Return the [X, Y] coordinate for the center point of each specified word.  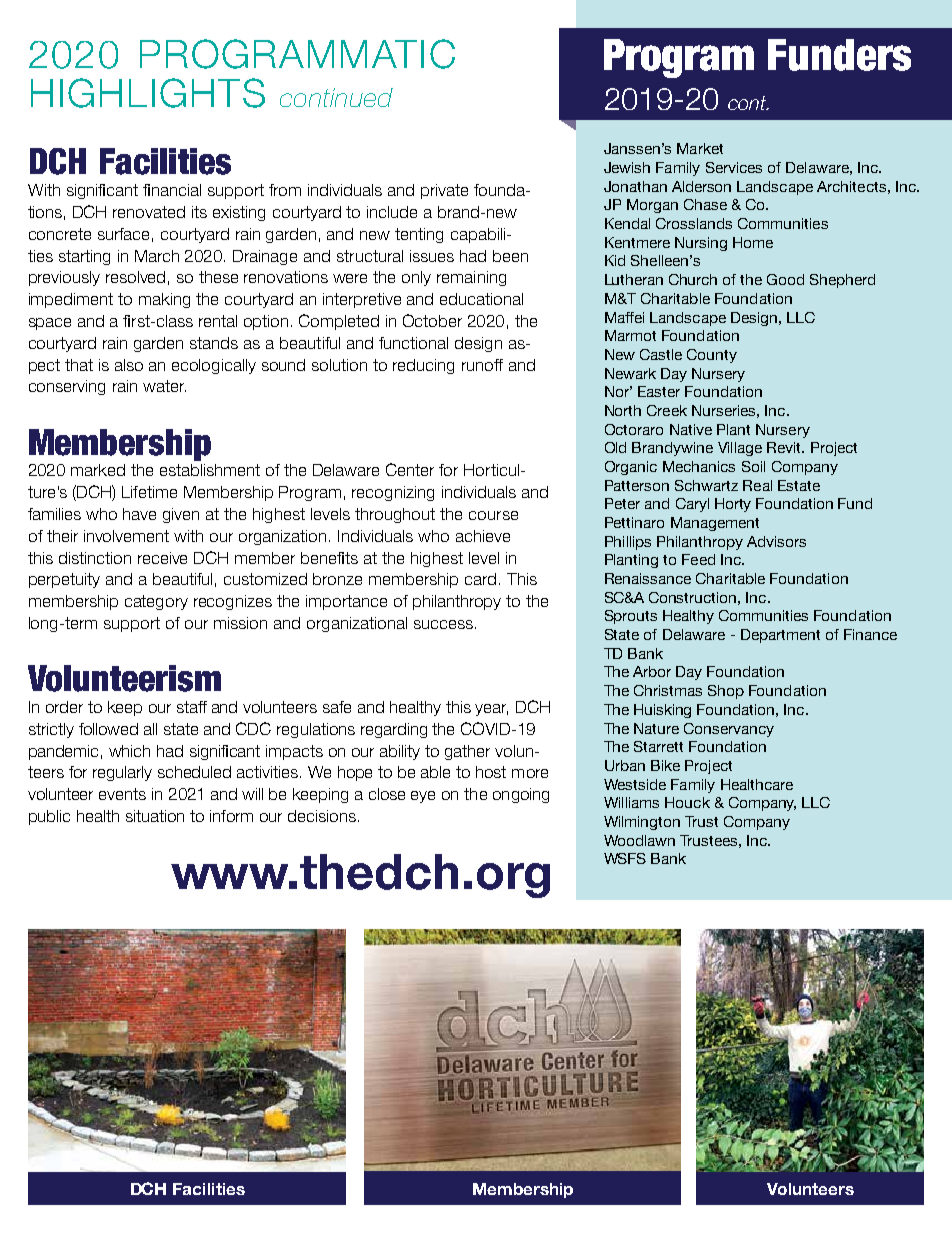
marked [98, 470]
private [444, 191]
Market [700, 148]
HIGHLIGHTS [148, 93]
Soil [753, 466]
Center [410, 469]
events [122, 794]
